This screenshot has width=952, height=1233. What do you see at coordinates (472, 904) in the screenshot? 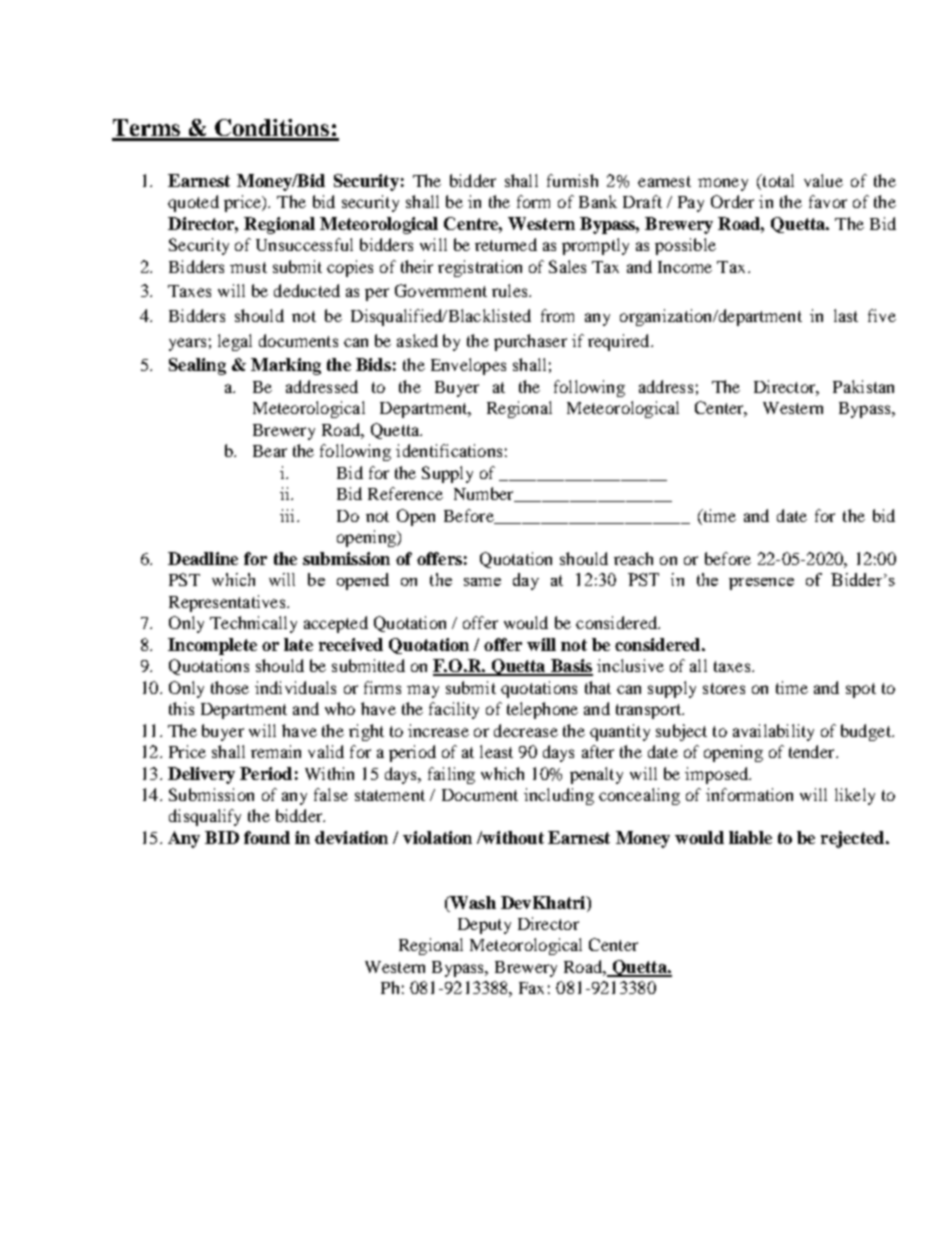
I see `Wash` at bounding box center [472, 904].
